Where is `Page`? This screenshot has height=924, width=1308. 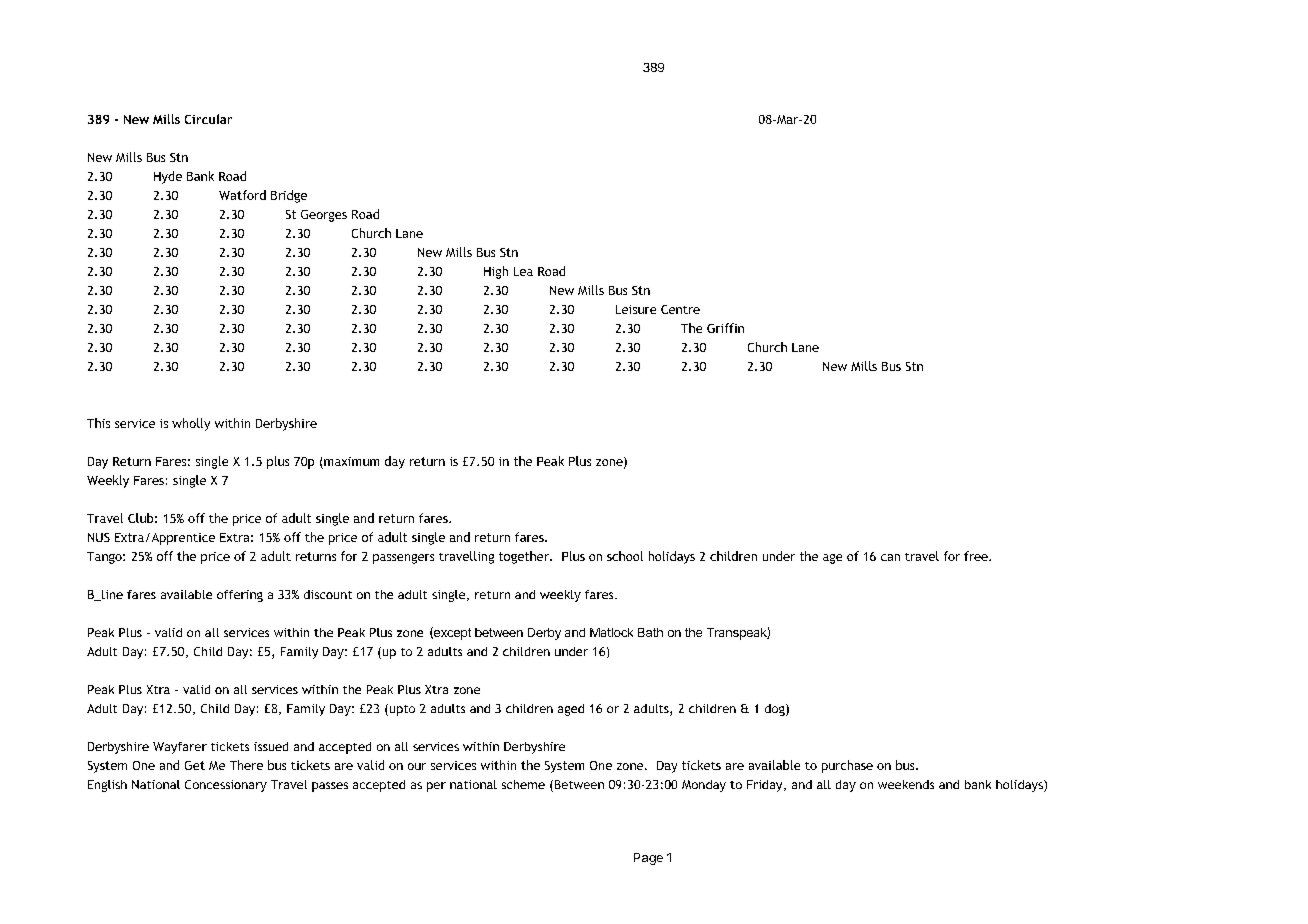 Page is located at coordinates (648, 859).
